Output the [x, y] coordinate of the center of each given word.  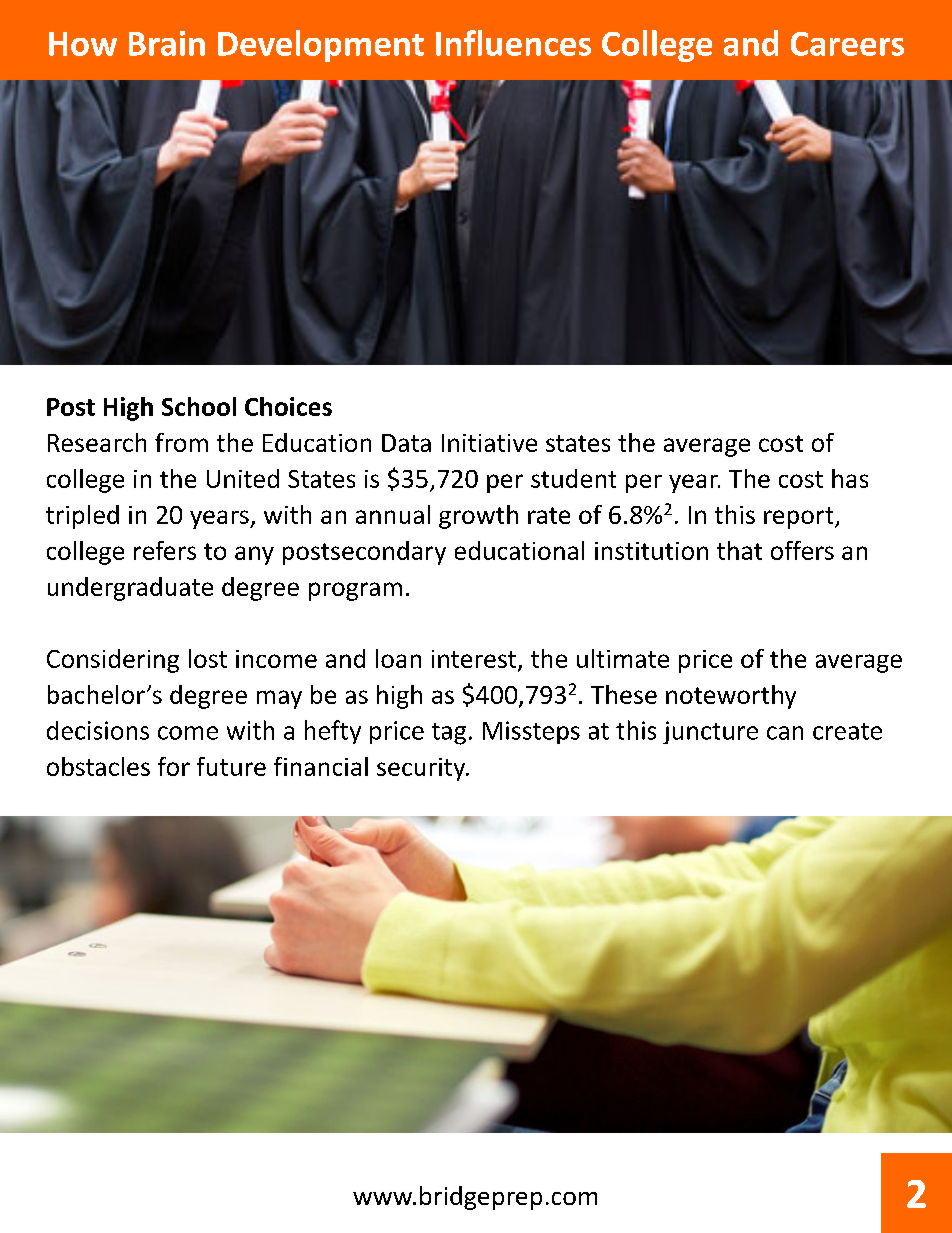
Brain [167, 43]
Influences [513, 43]
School [199, 406]
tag [449, 734]
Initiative [489, 443]
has [850, 478]
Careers [847, 44]
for [174, 766]
